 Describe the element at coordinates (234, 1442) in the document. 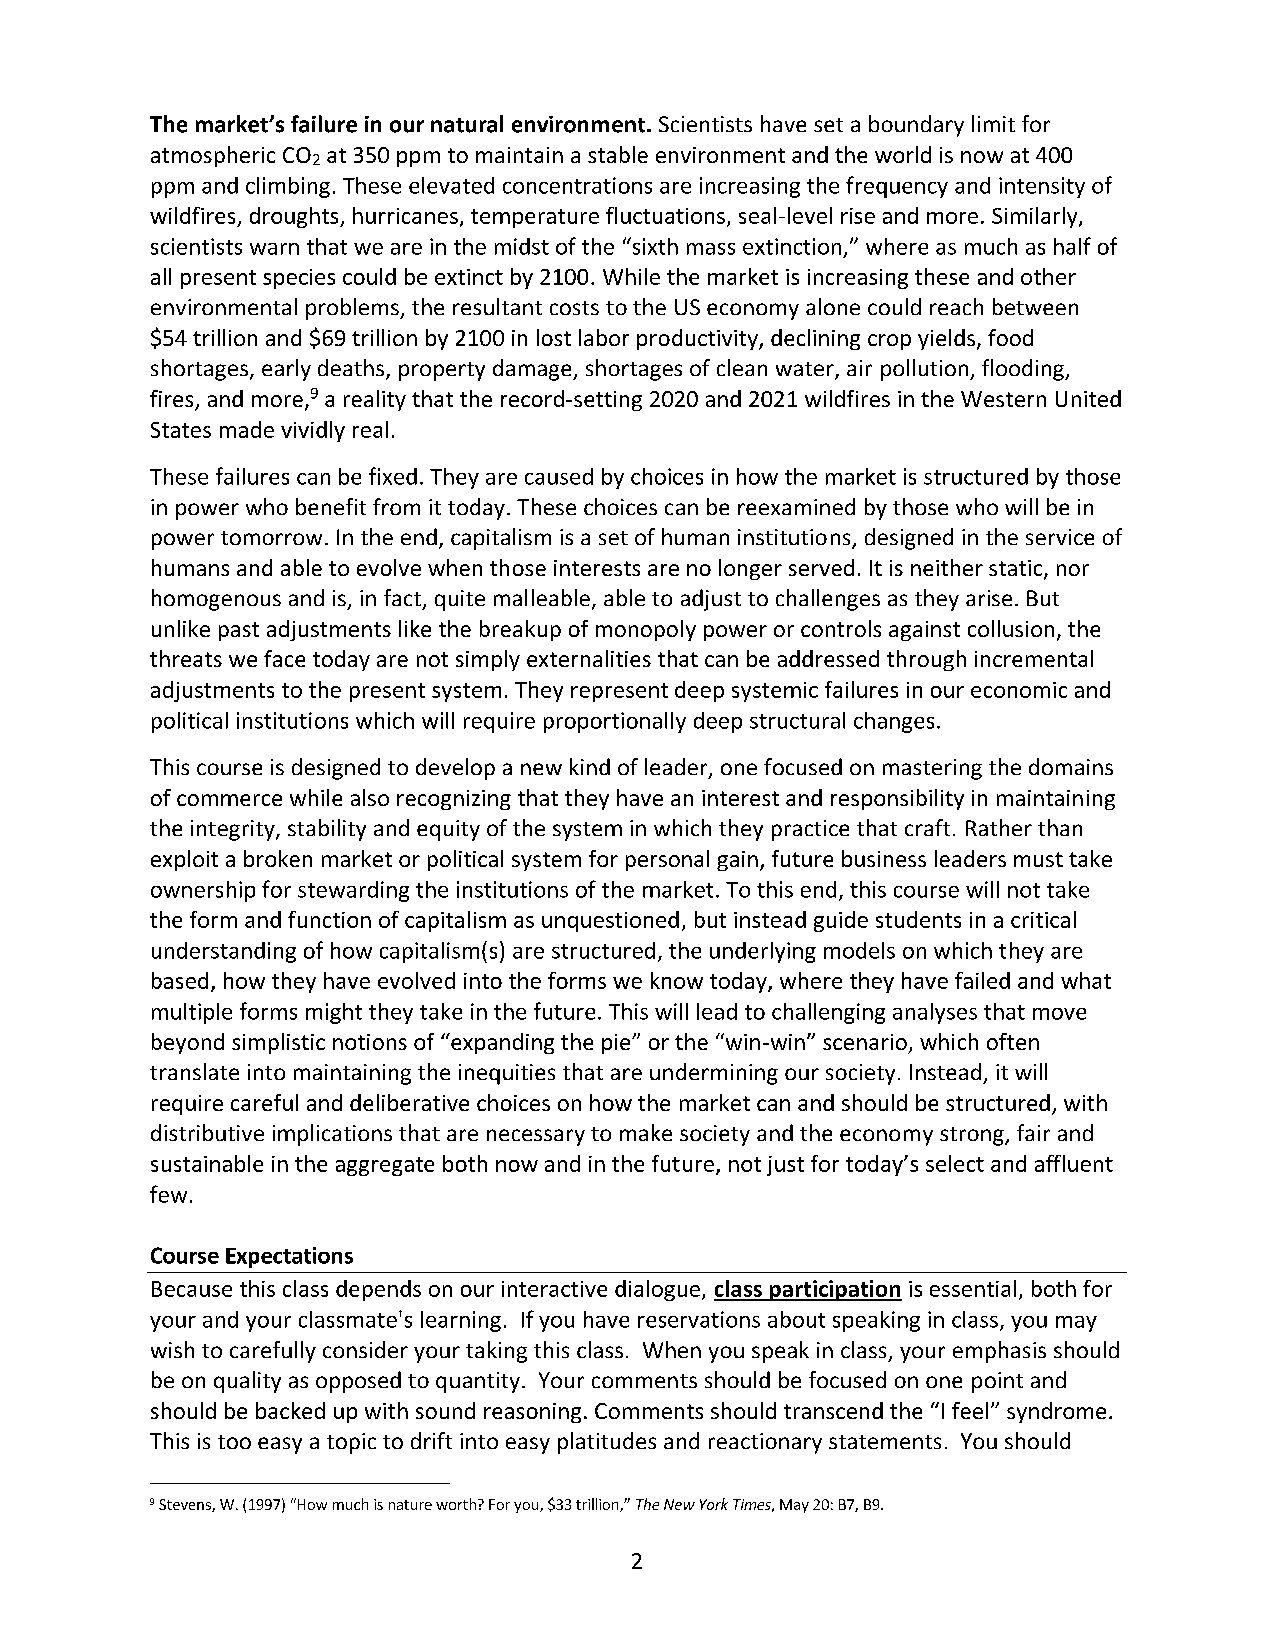

I see `too` at that location.
